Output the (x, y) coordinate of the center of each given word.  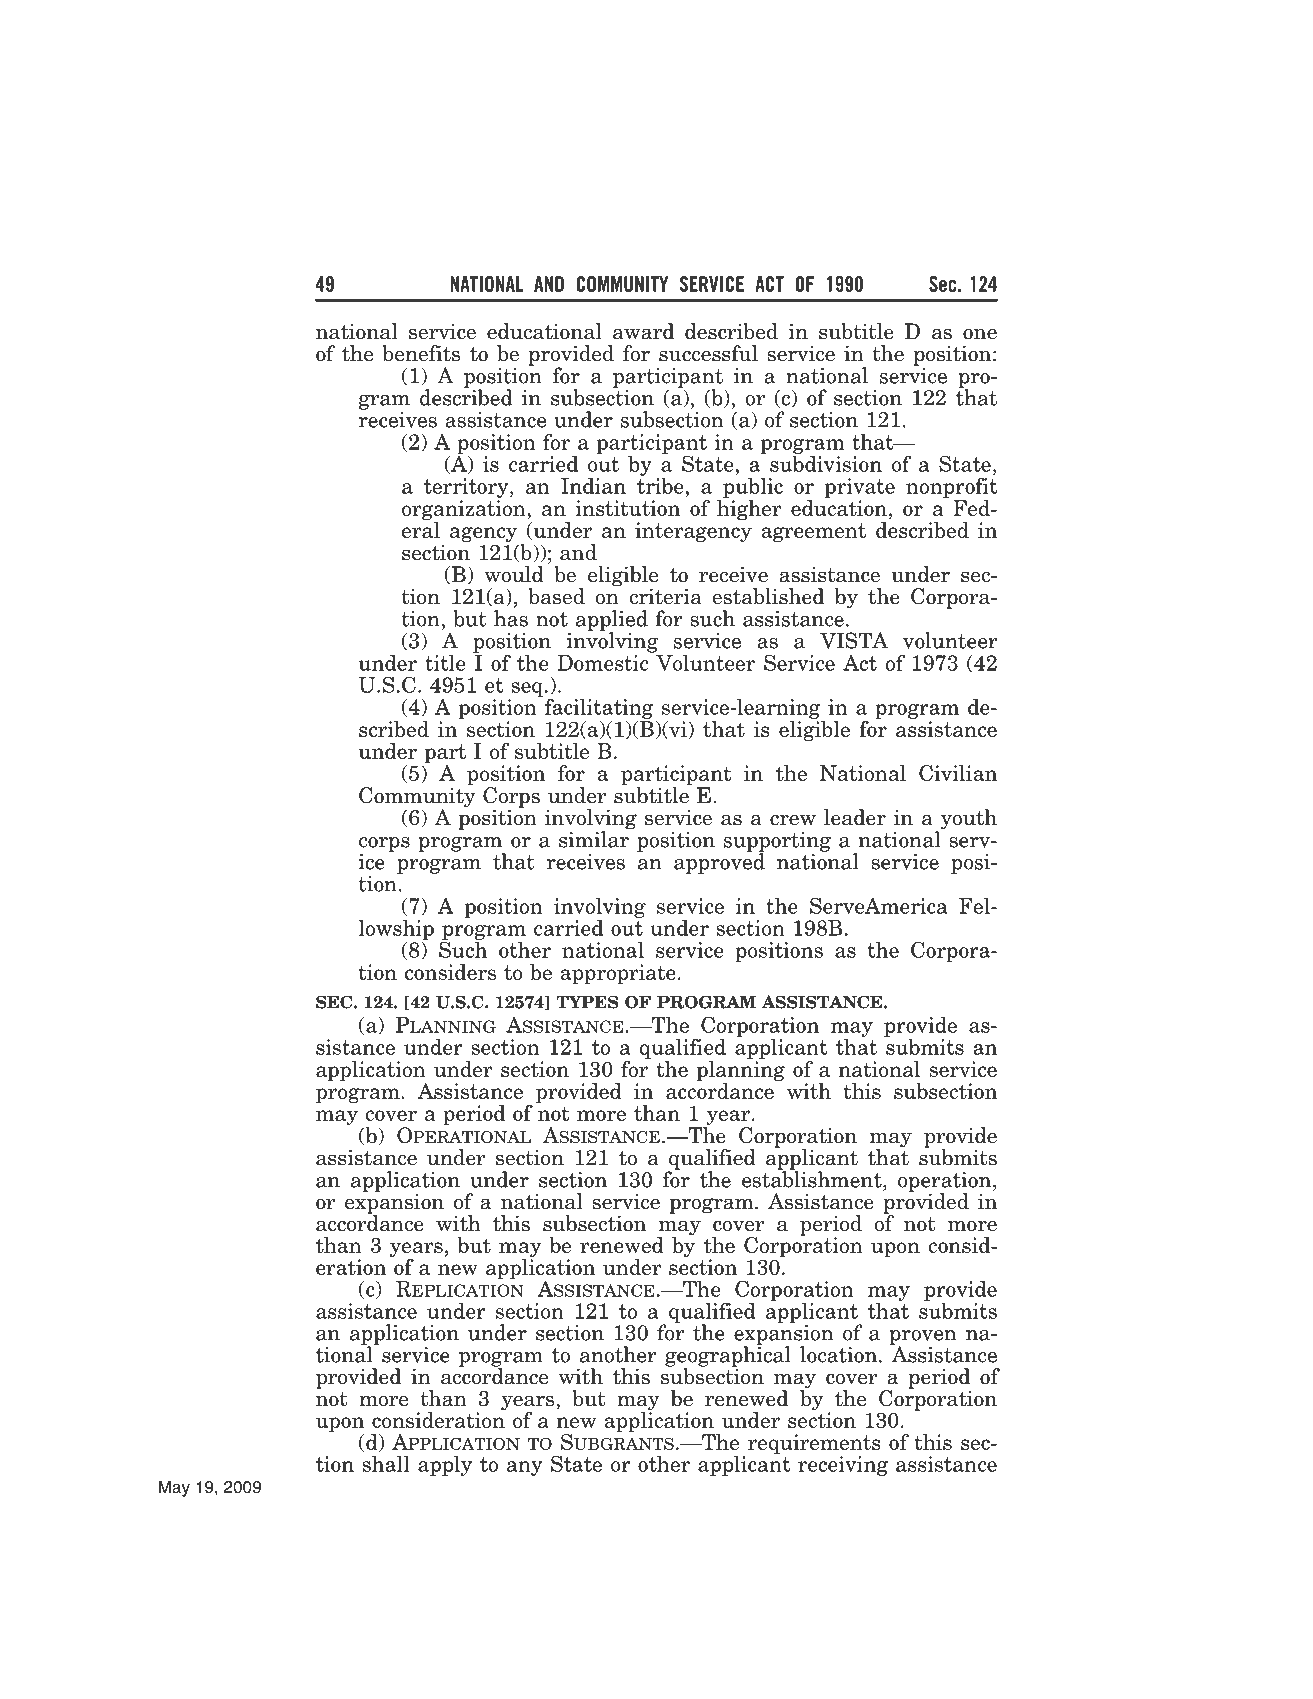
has (511, 618)
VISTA (854, 640)
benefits (421, 353)
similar (595, 838)
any (524, 1468)
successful (708, 353)
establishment (813, 1178)
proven (923, 1338)
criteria (665, 596)
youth (967, 820)
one (980, 334)
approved (719, 862)
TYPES (587, 1002)
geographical (728, 1356)
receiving (843, 1466)
